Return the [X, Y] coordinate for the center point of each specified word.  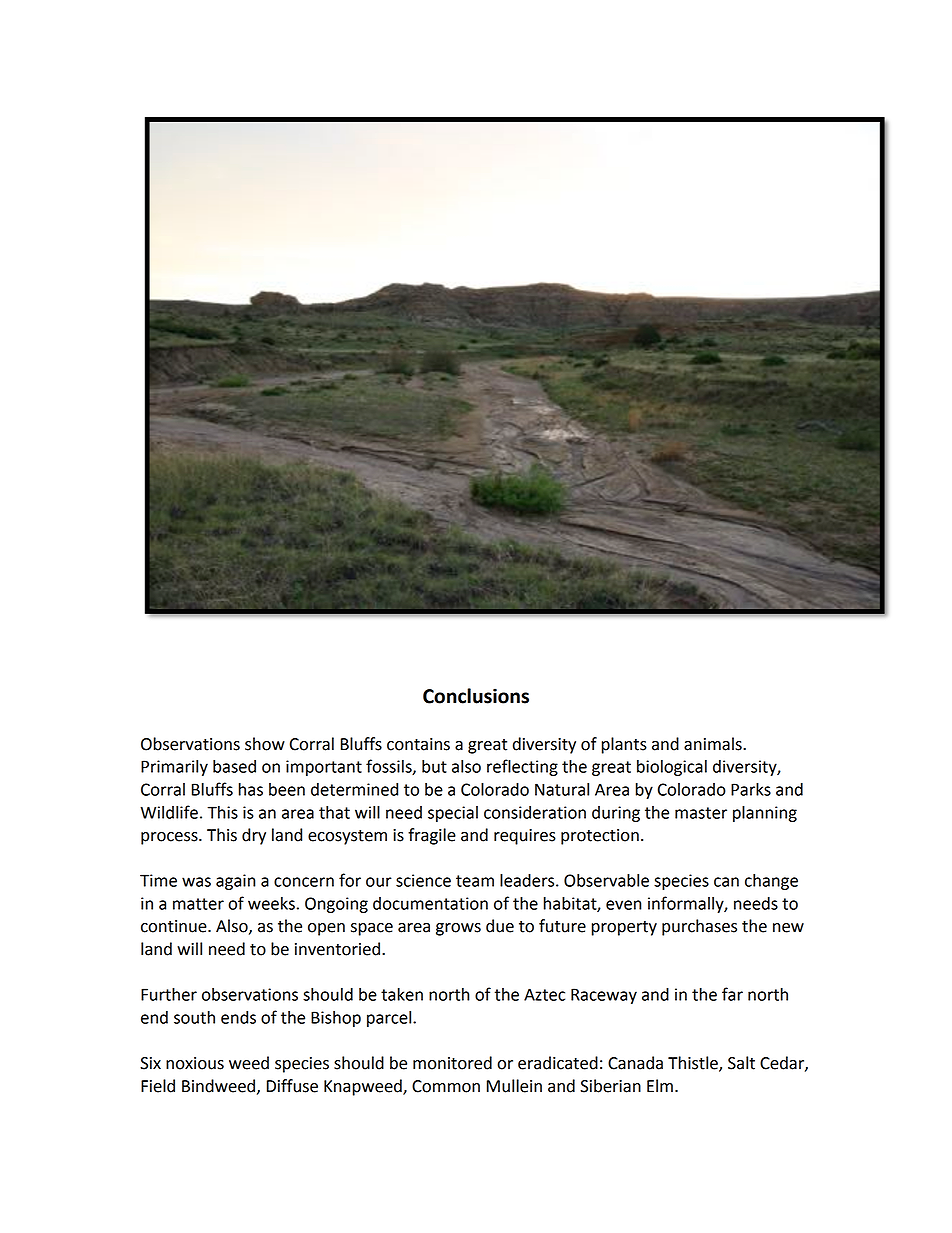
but [434, 766]
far [732, 994]
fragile [432, 836]
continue [175, 926]
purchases [699, 927]
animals [714, 744]
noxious [195, 1063]
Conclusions [476, 696]
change [771, 882]
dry [254, 836]
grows [458, 929]
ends [238, 1017]
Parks [751, 789]
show [265, 744]
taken [402, 994]
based [234, 766]
